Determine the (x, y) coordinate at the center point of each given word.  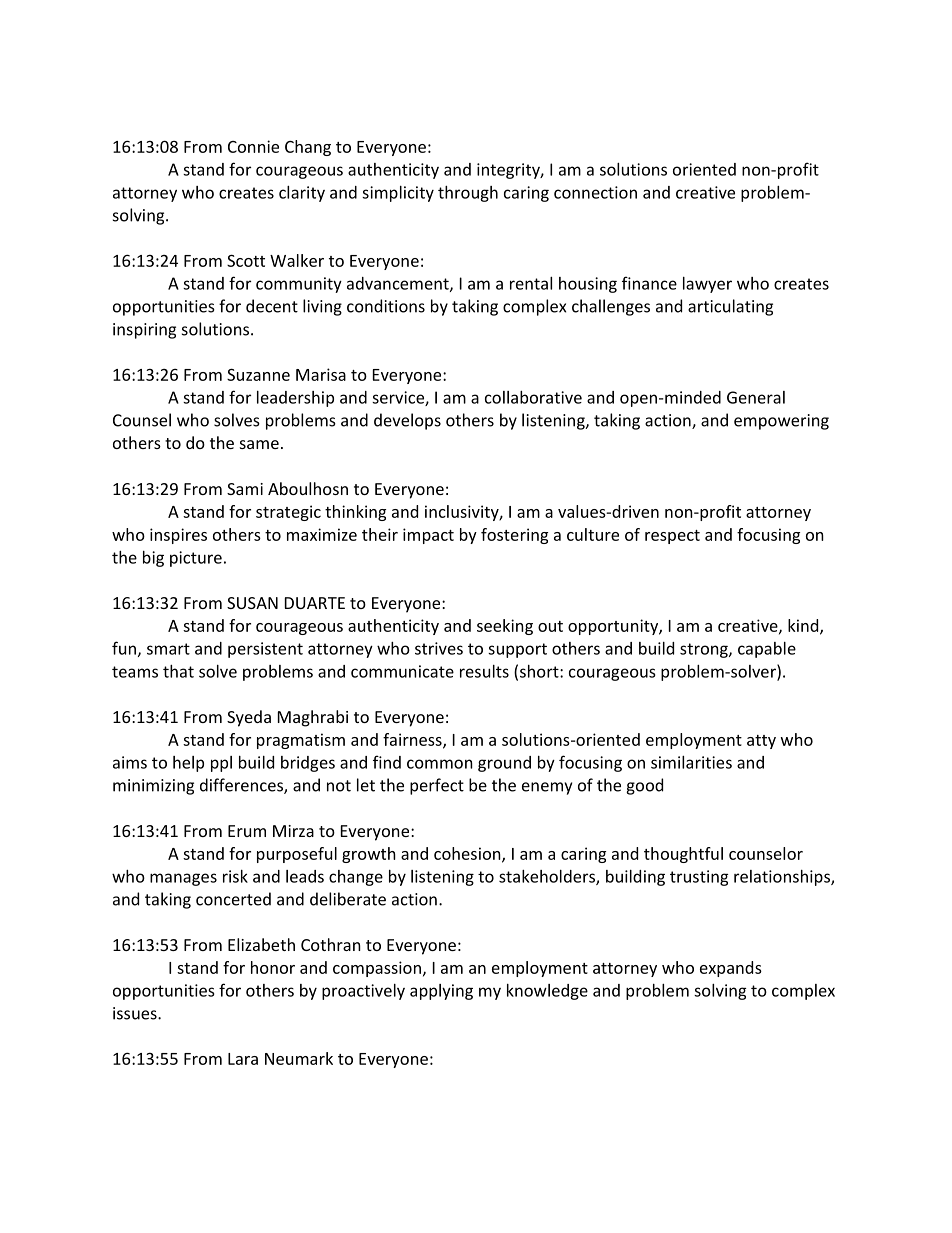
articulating (730, 307)
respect (672, 537)
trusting (699, 878)
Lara (243, 1059)
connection (595, 192)
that (178, 671)
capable (767, 650)
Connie (253, 146)
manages (183, 879)
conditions (386, 306)
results (484, 671)
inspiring (144, 331)
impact (428, 536)
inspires (178, 536)
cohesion (468, 854)
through (468, 194)
